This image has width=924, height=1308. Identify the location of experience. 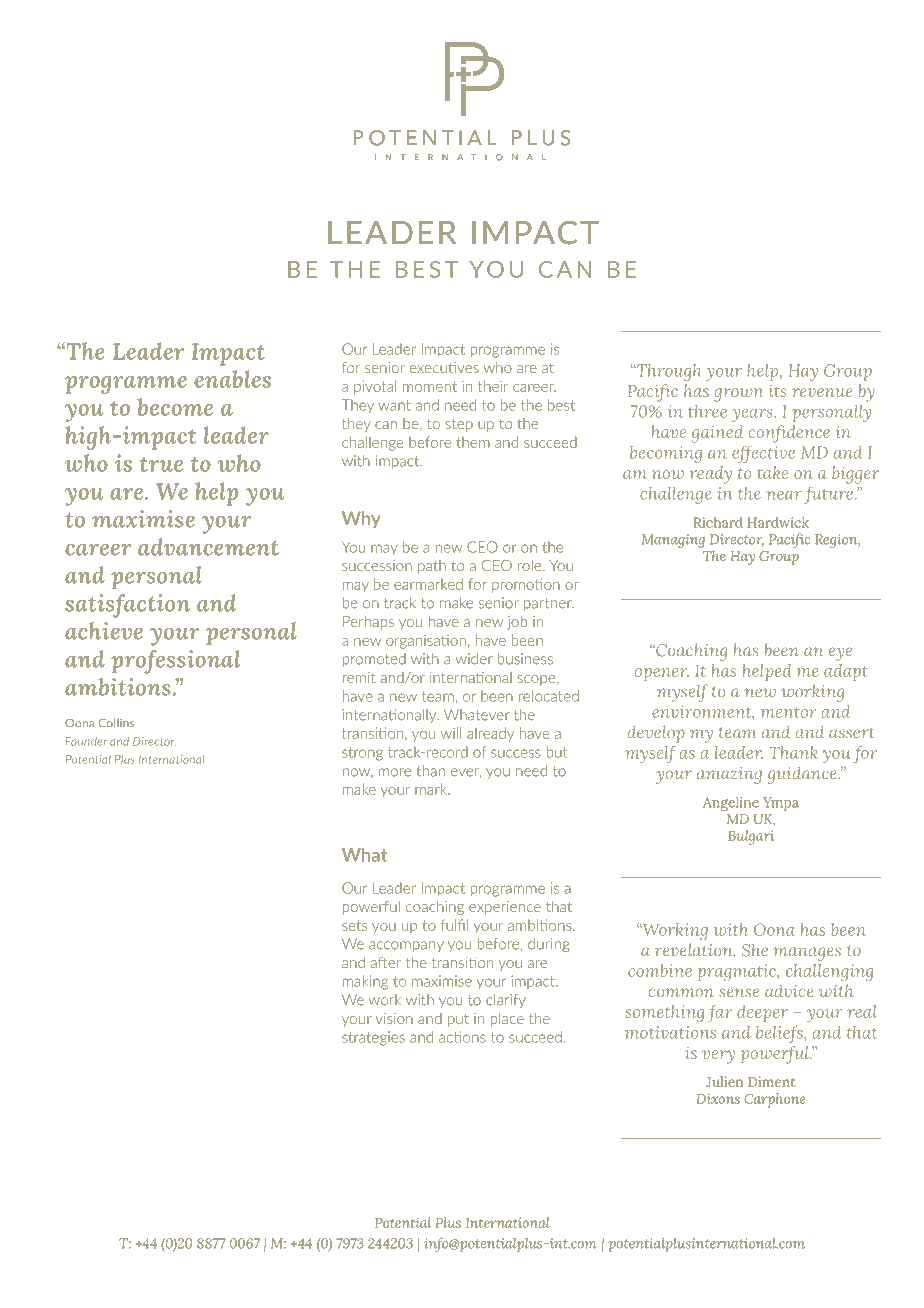
(505, 908).
